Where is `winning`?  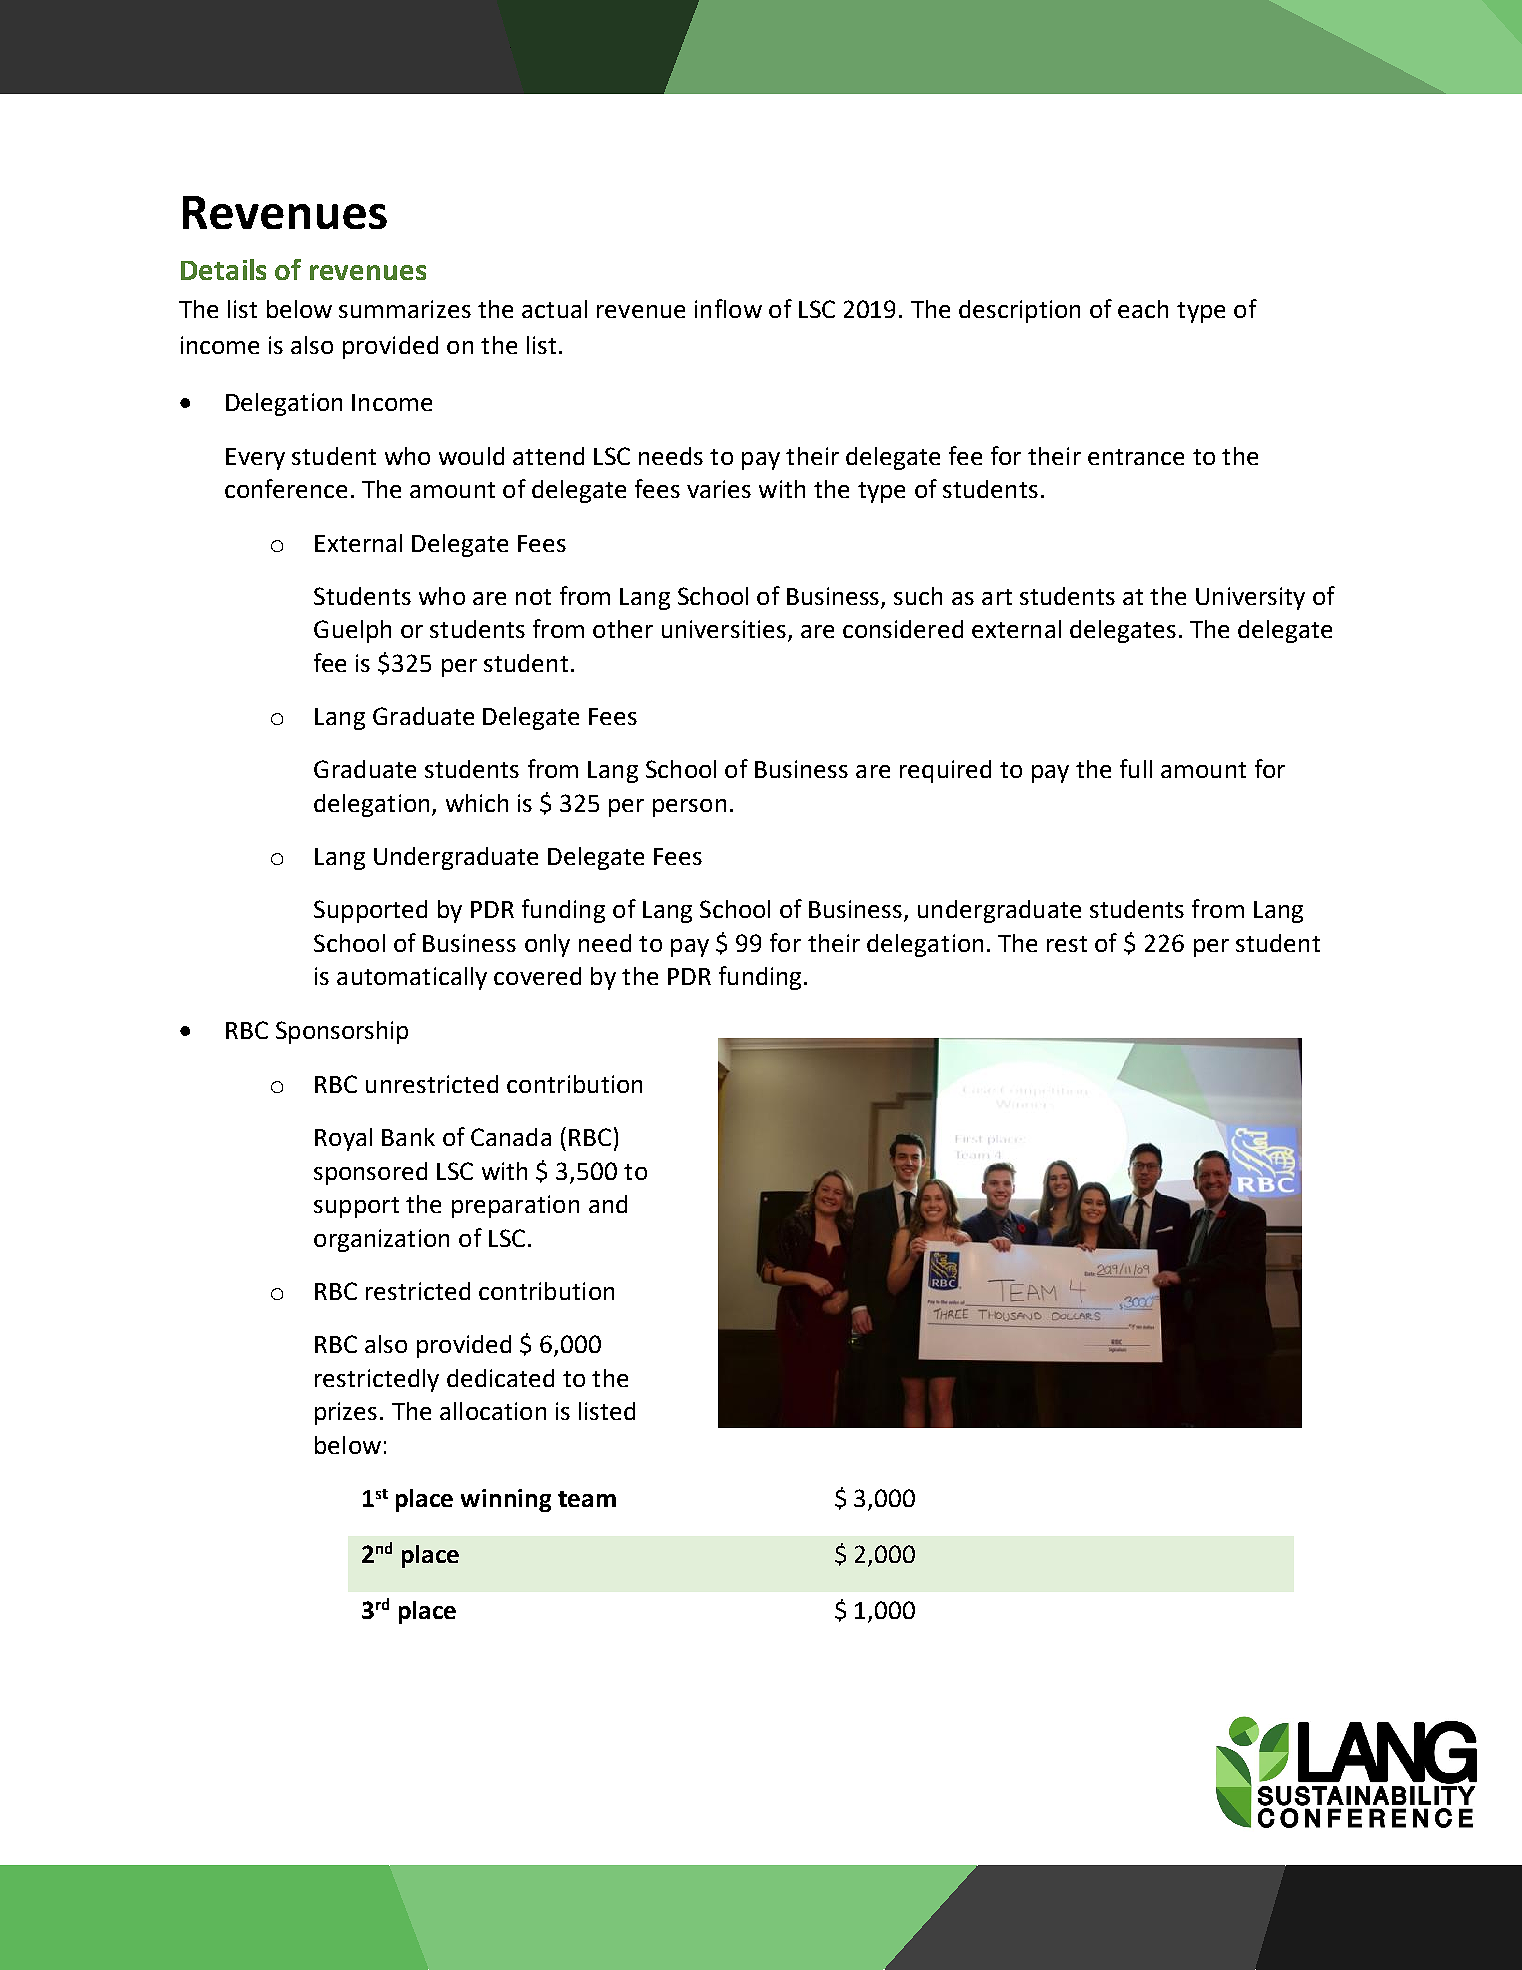 winning is located at coordinates (506, 1500).
